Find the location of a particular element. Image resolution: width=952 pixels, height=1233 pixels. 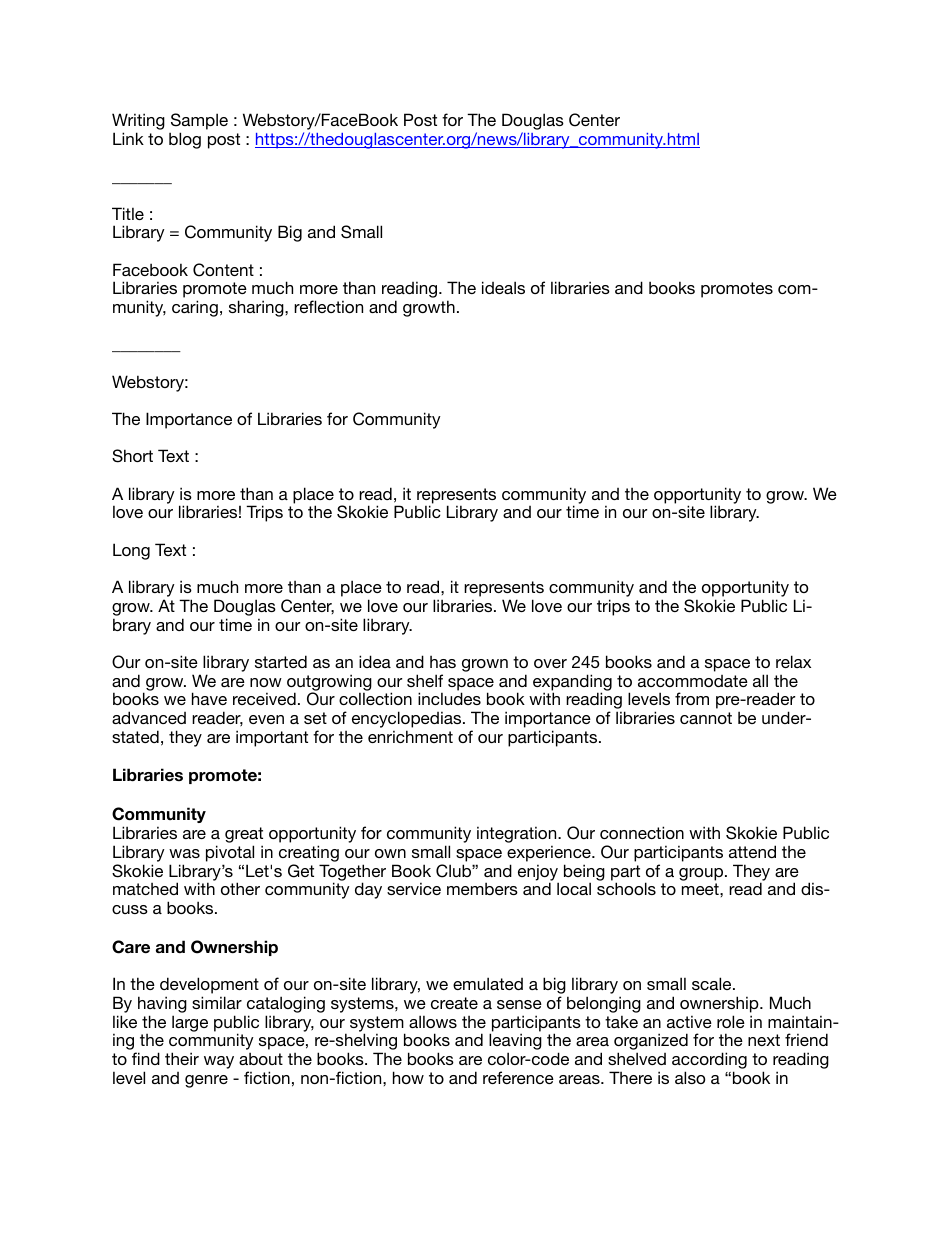

leaving is located at coordinates (515, 1043).
